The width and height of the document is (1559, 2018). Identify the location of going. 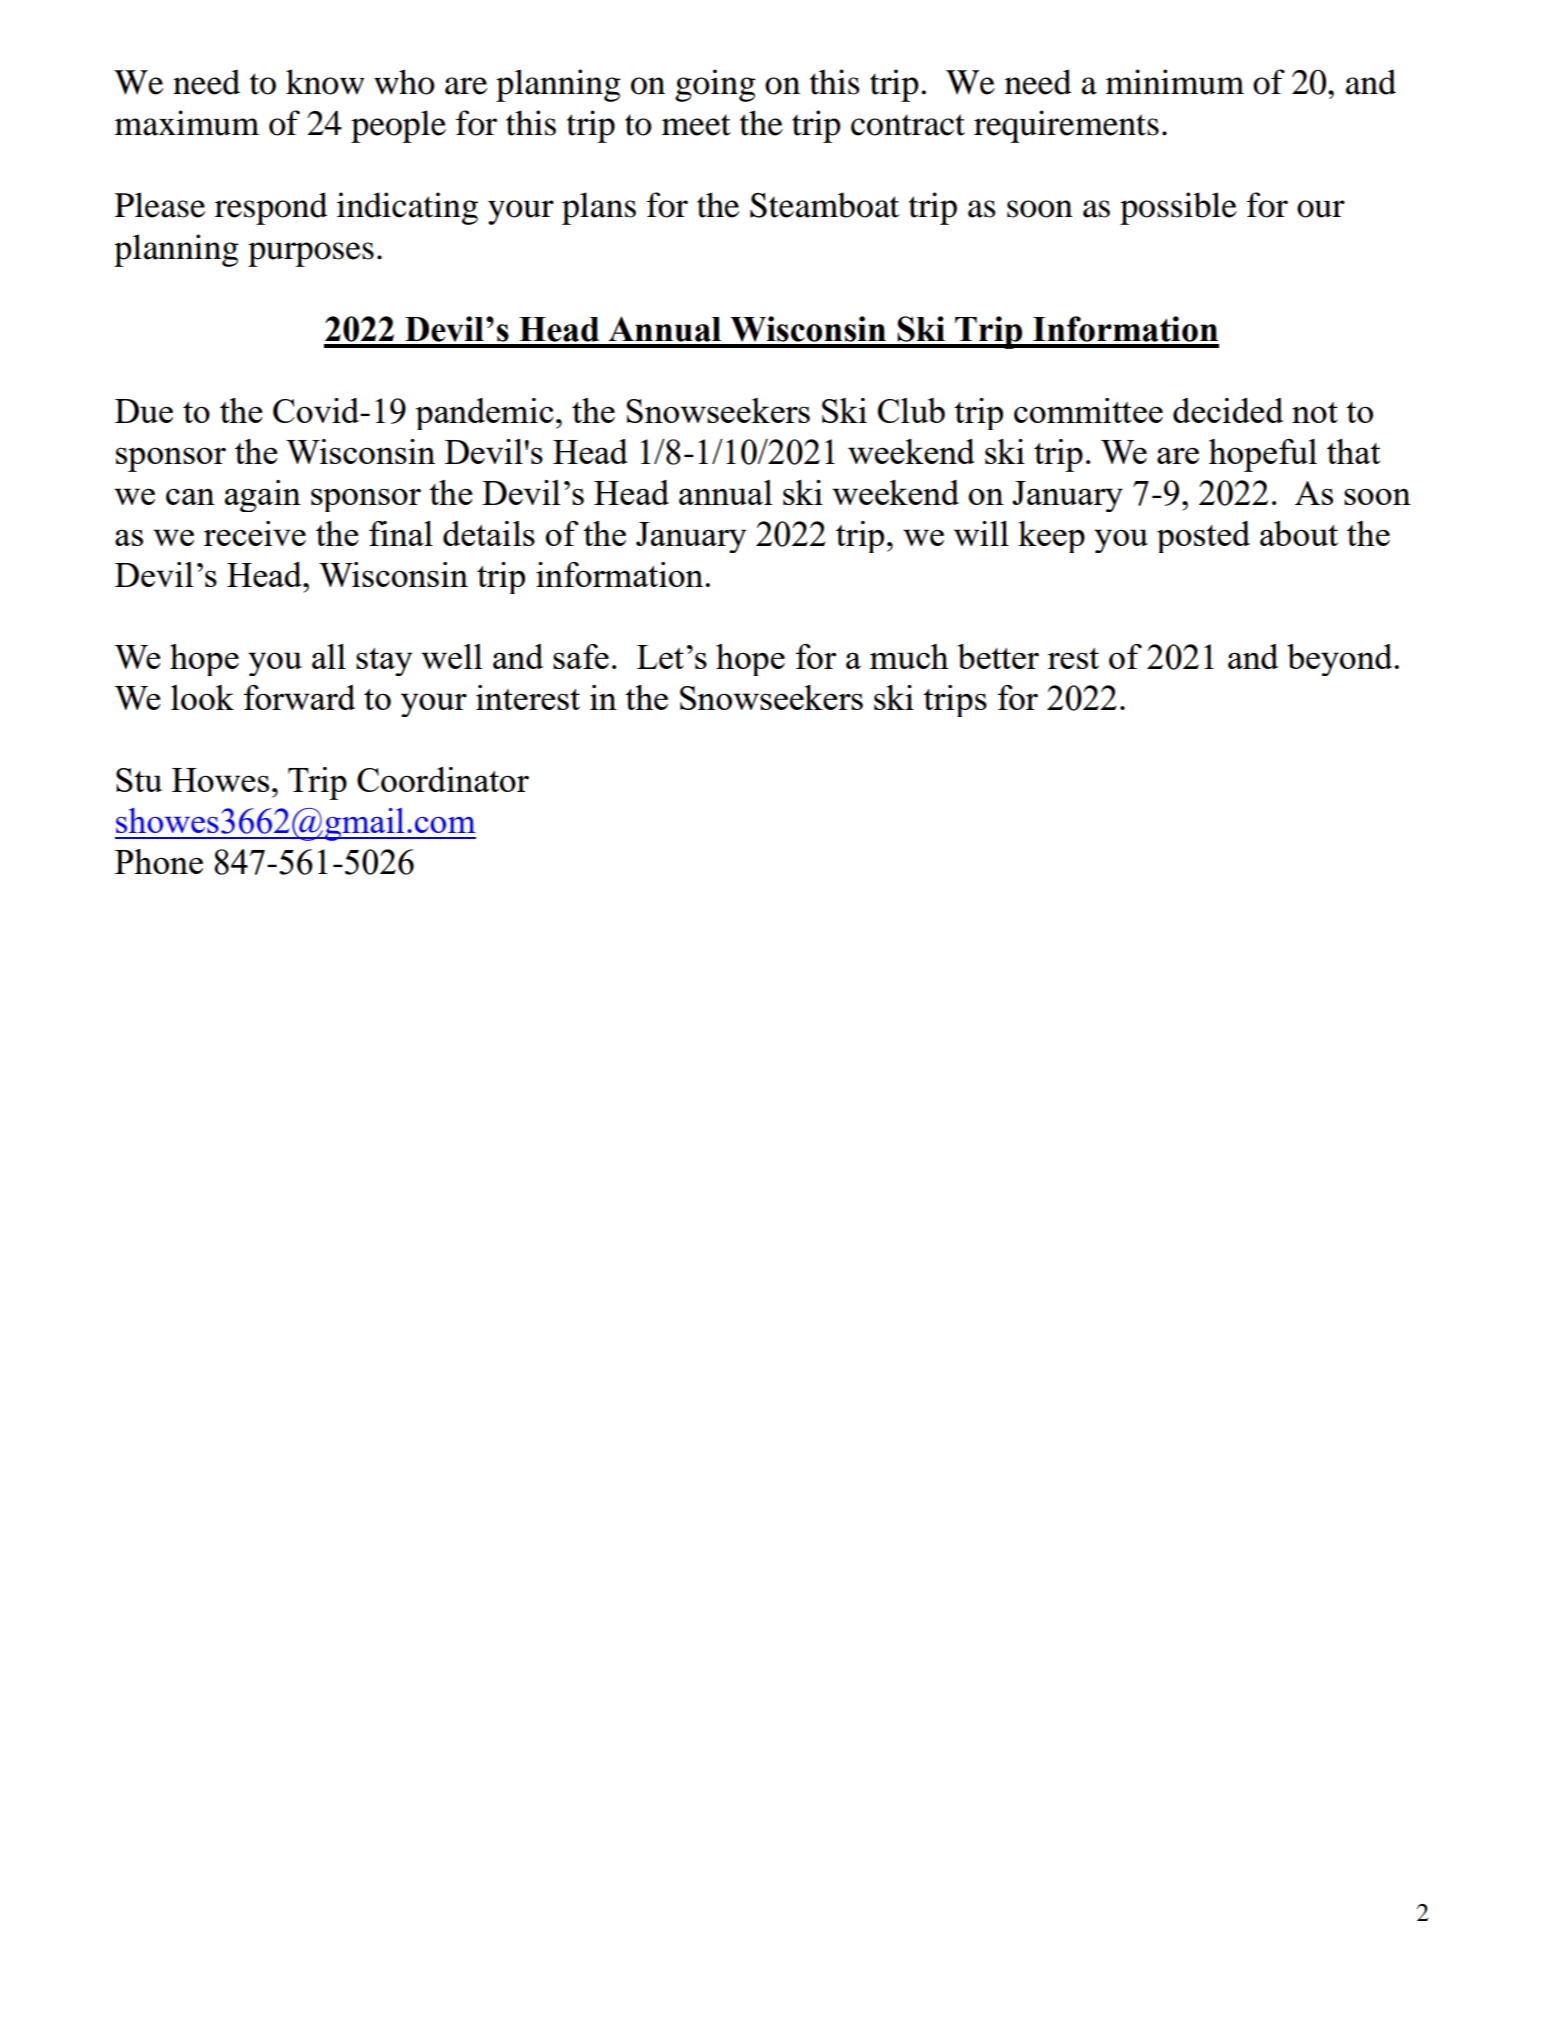
(715, 85).
